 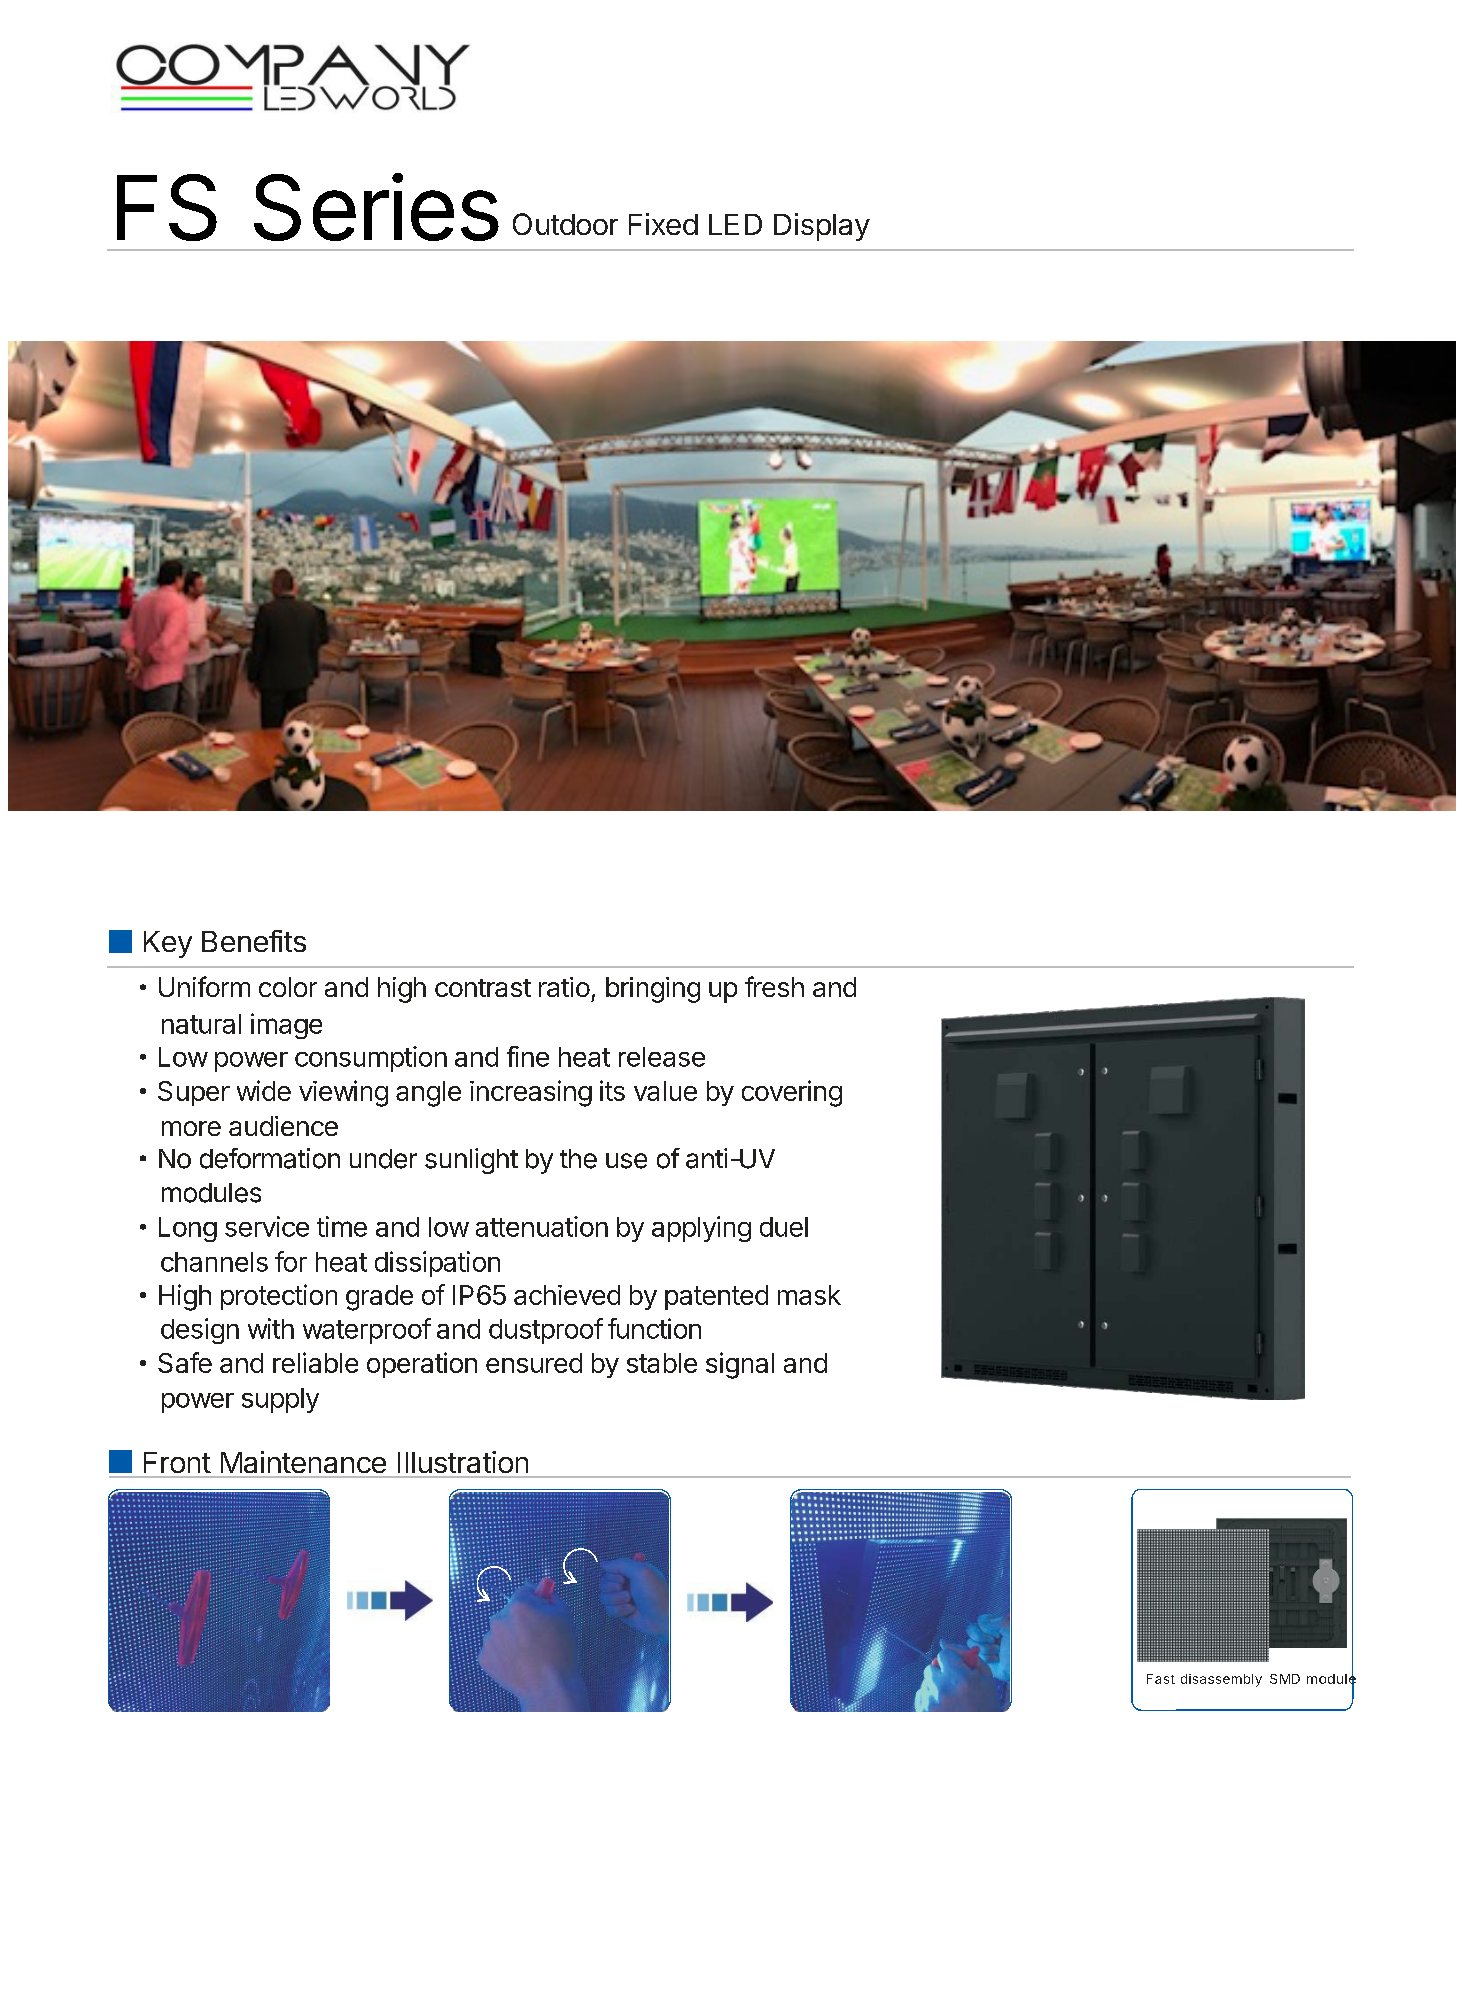 I want to click on Series, so click(x=376, y=207).
